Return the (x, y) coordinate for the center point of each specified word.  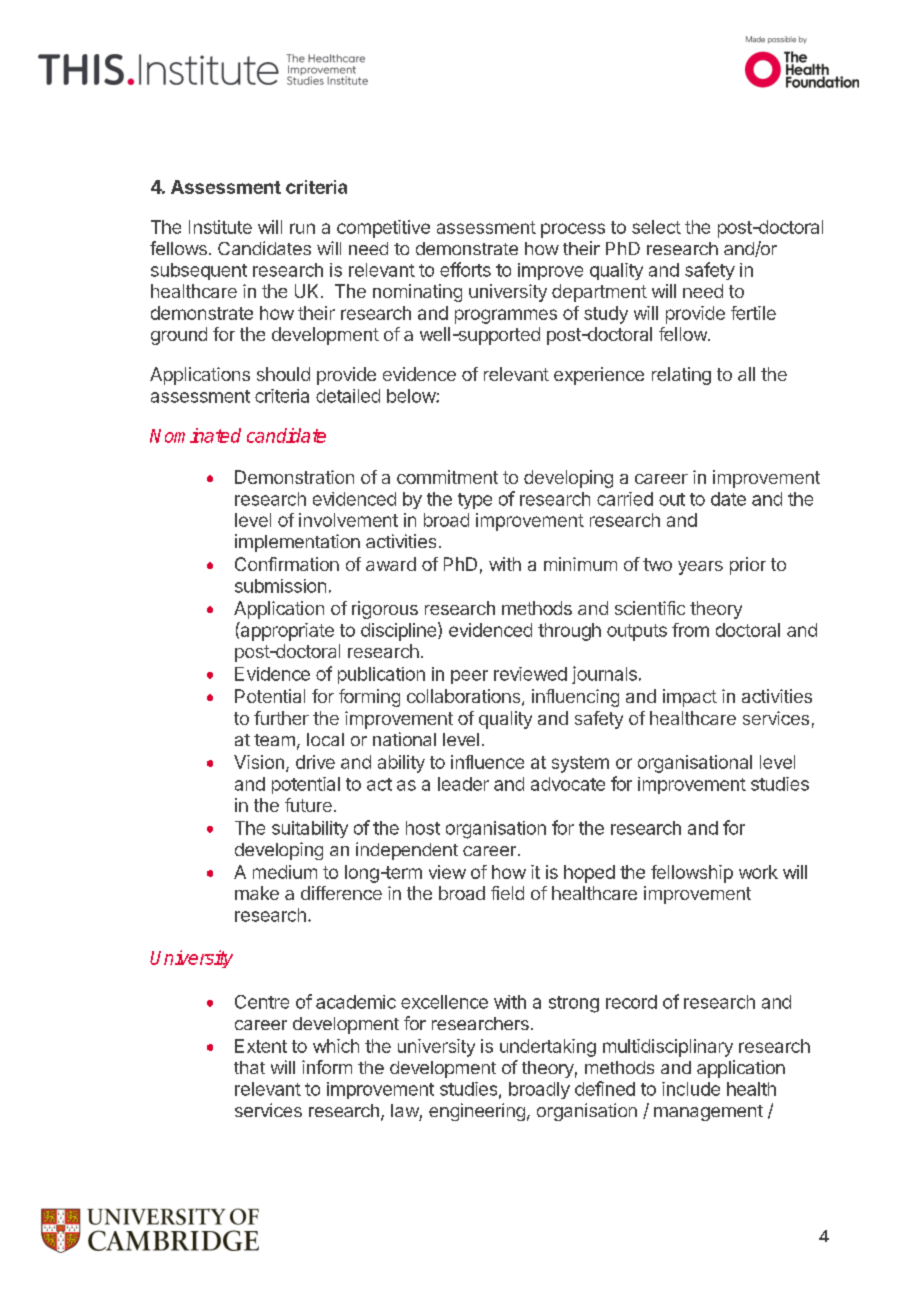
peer (469, 677)
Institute (220, 227)
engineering (477, 1112)
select (656, 227)
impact (690, 698)
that (249, 1067)
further (281, 718)
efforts (465, 269)
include (691, 1089)
